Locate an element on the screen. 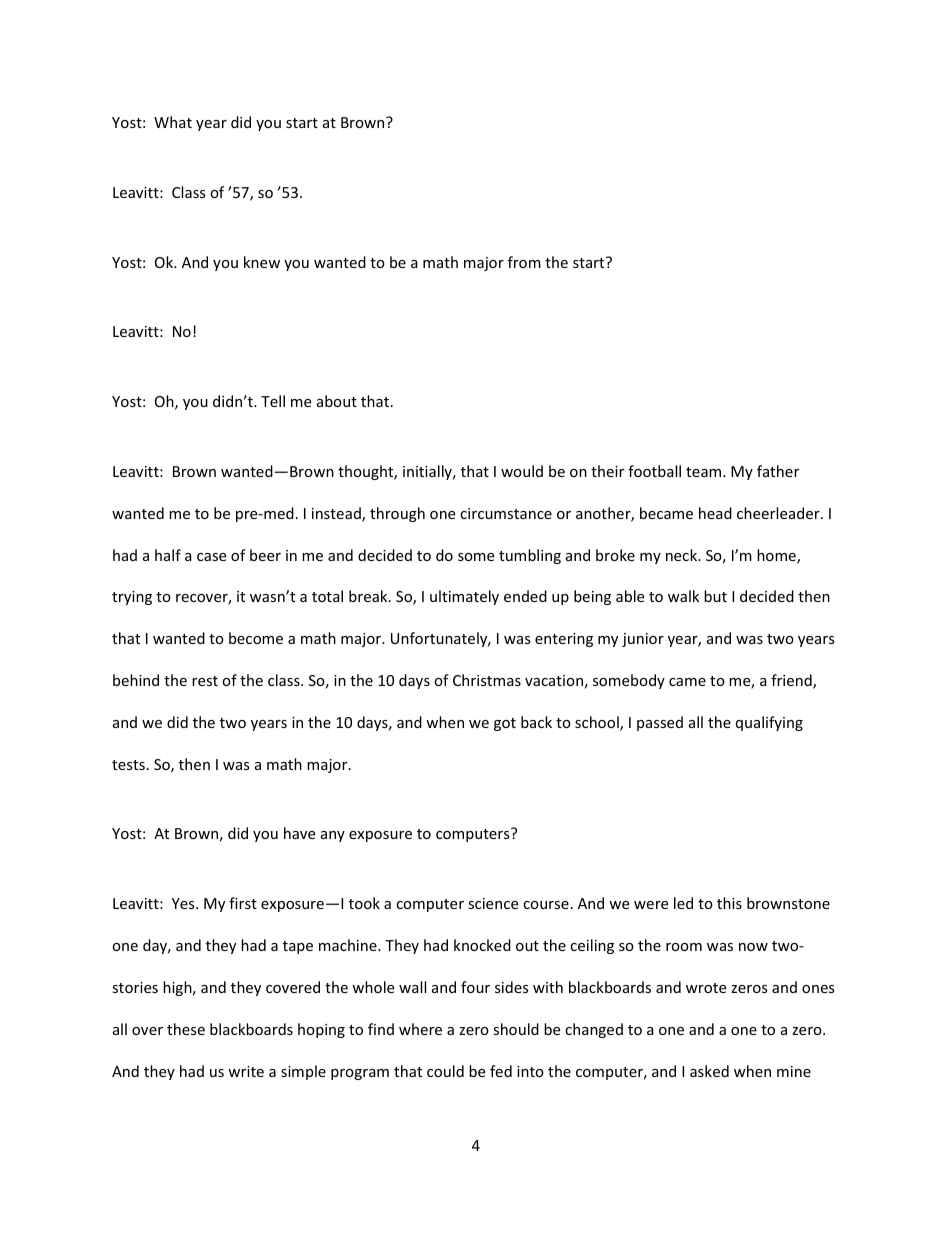 This screenshot has width=952, height=1233. tests is located at coordinates (128, 765).
